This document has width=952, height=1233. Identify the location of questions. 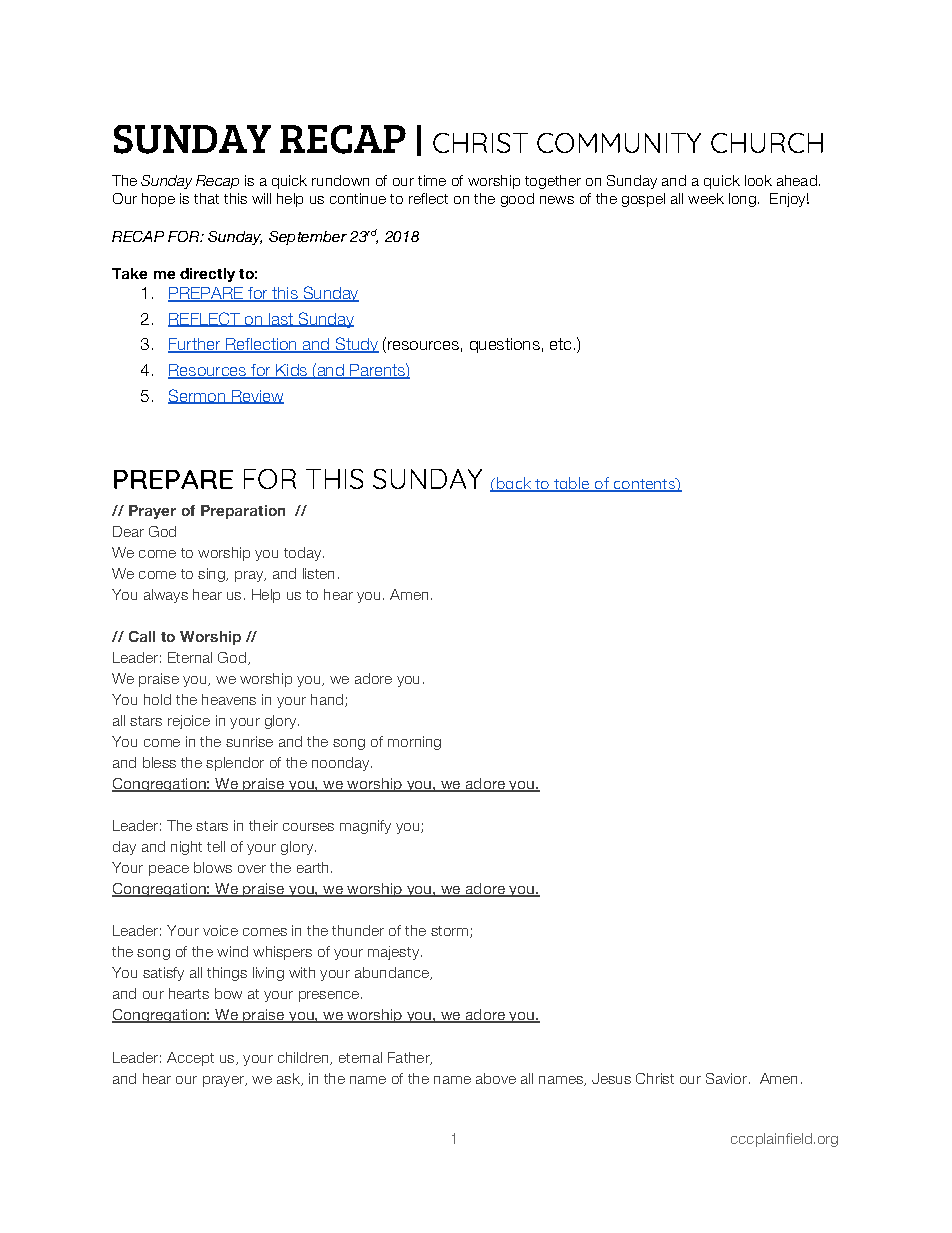
(505, 345).
